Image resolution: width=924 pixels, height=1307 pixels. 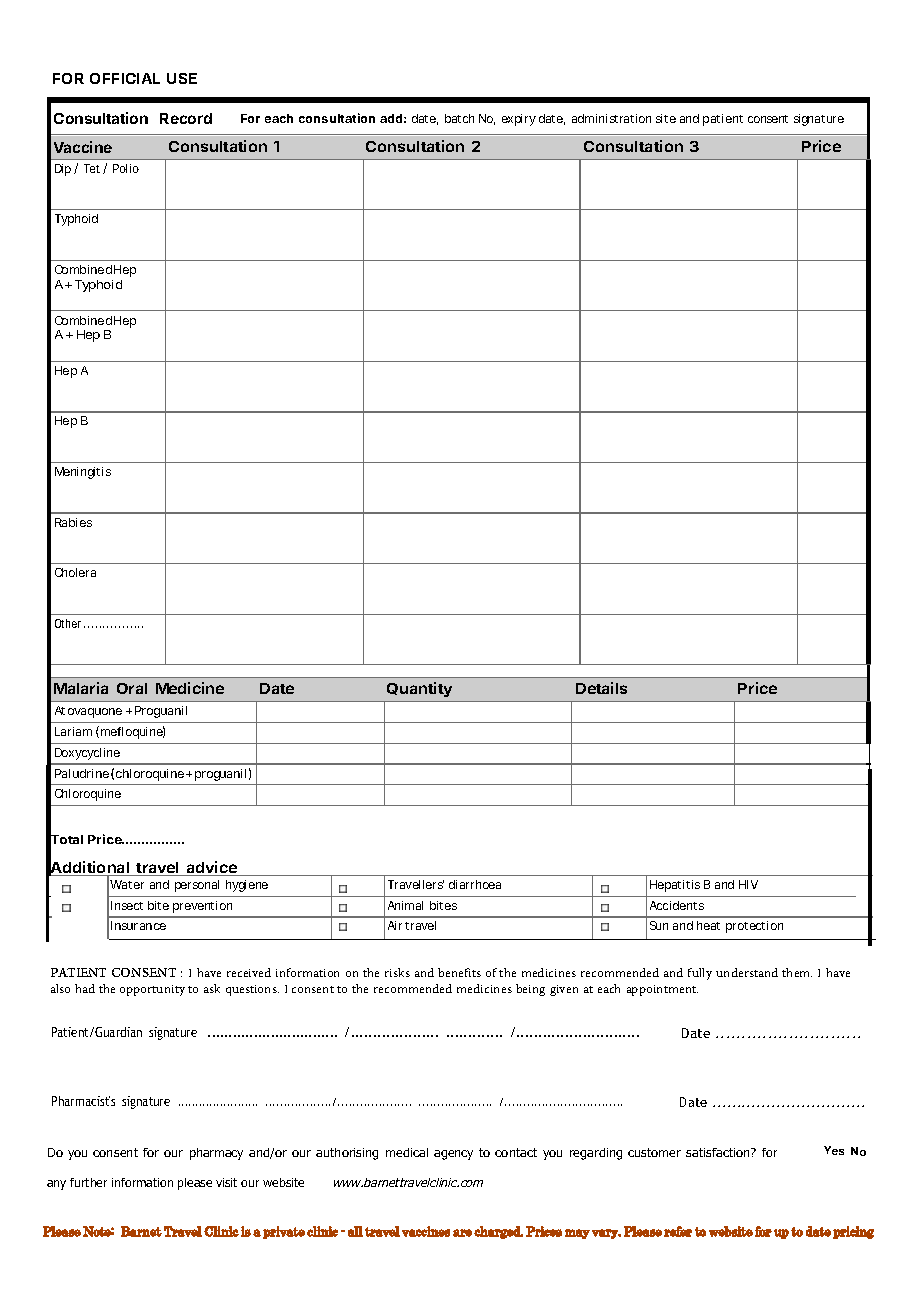 What do you see at coordinates (462, 1233) in the image?
I see `are` at bounding box center [462, 1233].
